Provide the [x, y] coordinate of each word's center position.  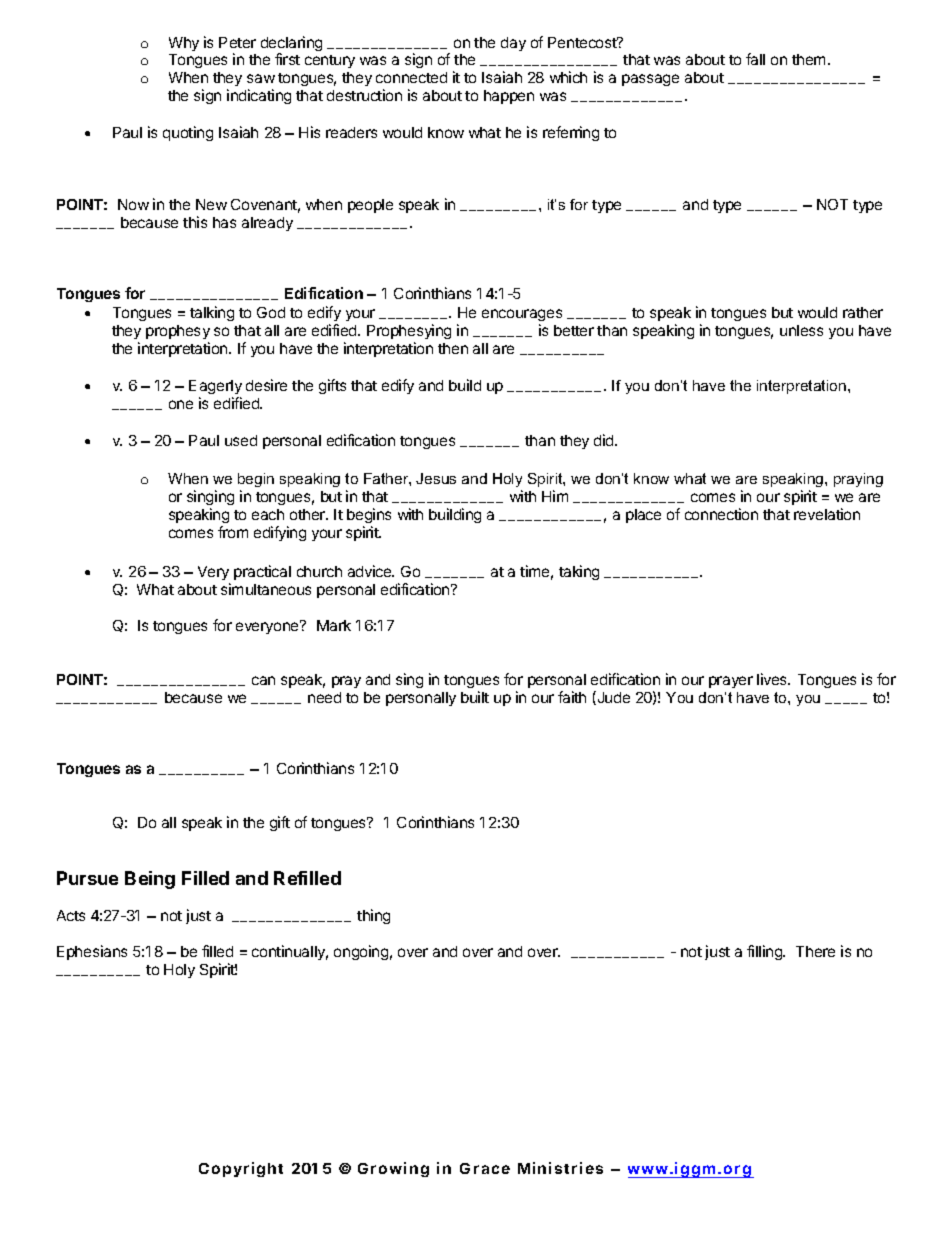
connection [721, 514]
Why [184, 44]
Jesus [436, 478]
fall [755, 59]
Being [150, 880]
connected [411, 77]
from [233, 532]
